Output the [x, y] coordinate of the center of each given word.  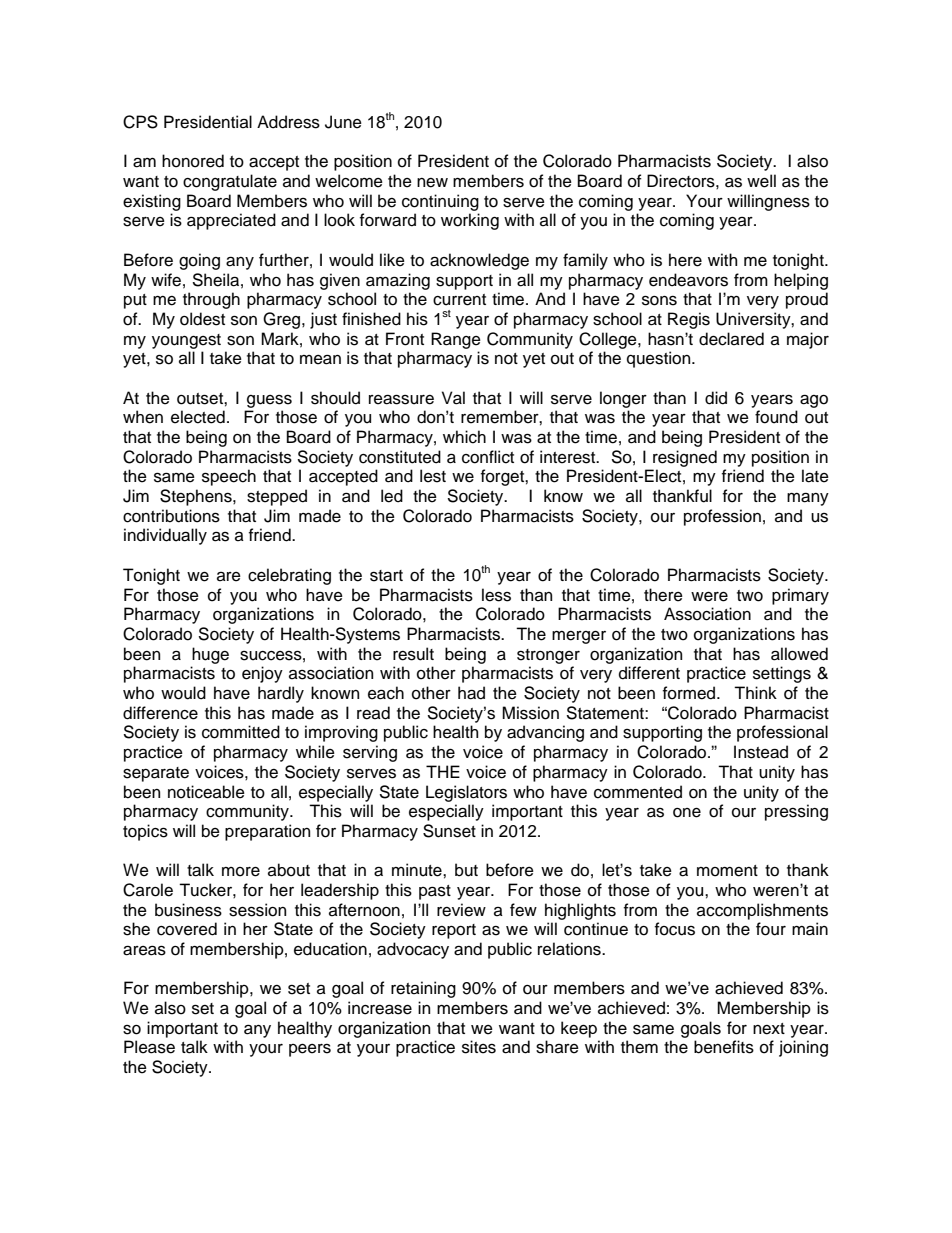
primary [800, 596]
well [761, 181]
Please [149, 1047]
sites [479, 1047]
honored [193, 161]
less [496, 595]
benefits [724, 1047]
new [432, 183]
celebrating [289, 576]
